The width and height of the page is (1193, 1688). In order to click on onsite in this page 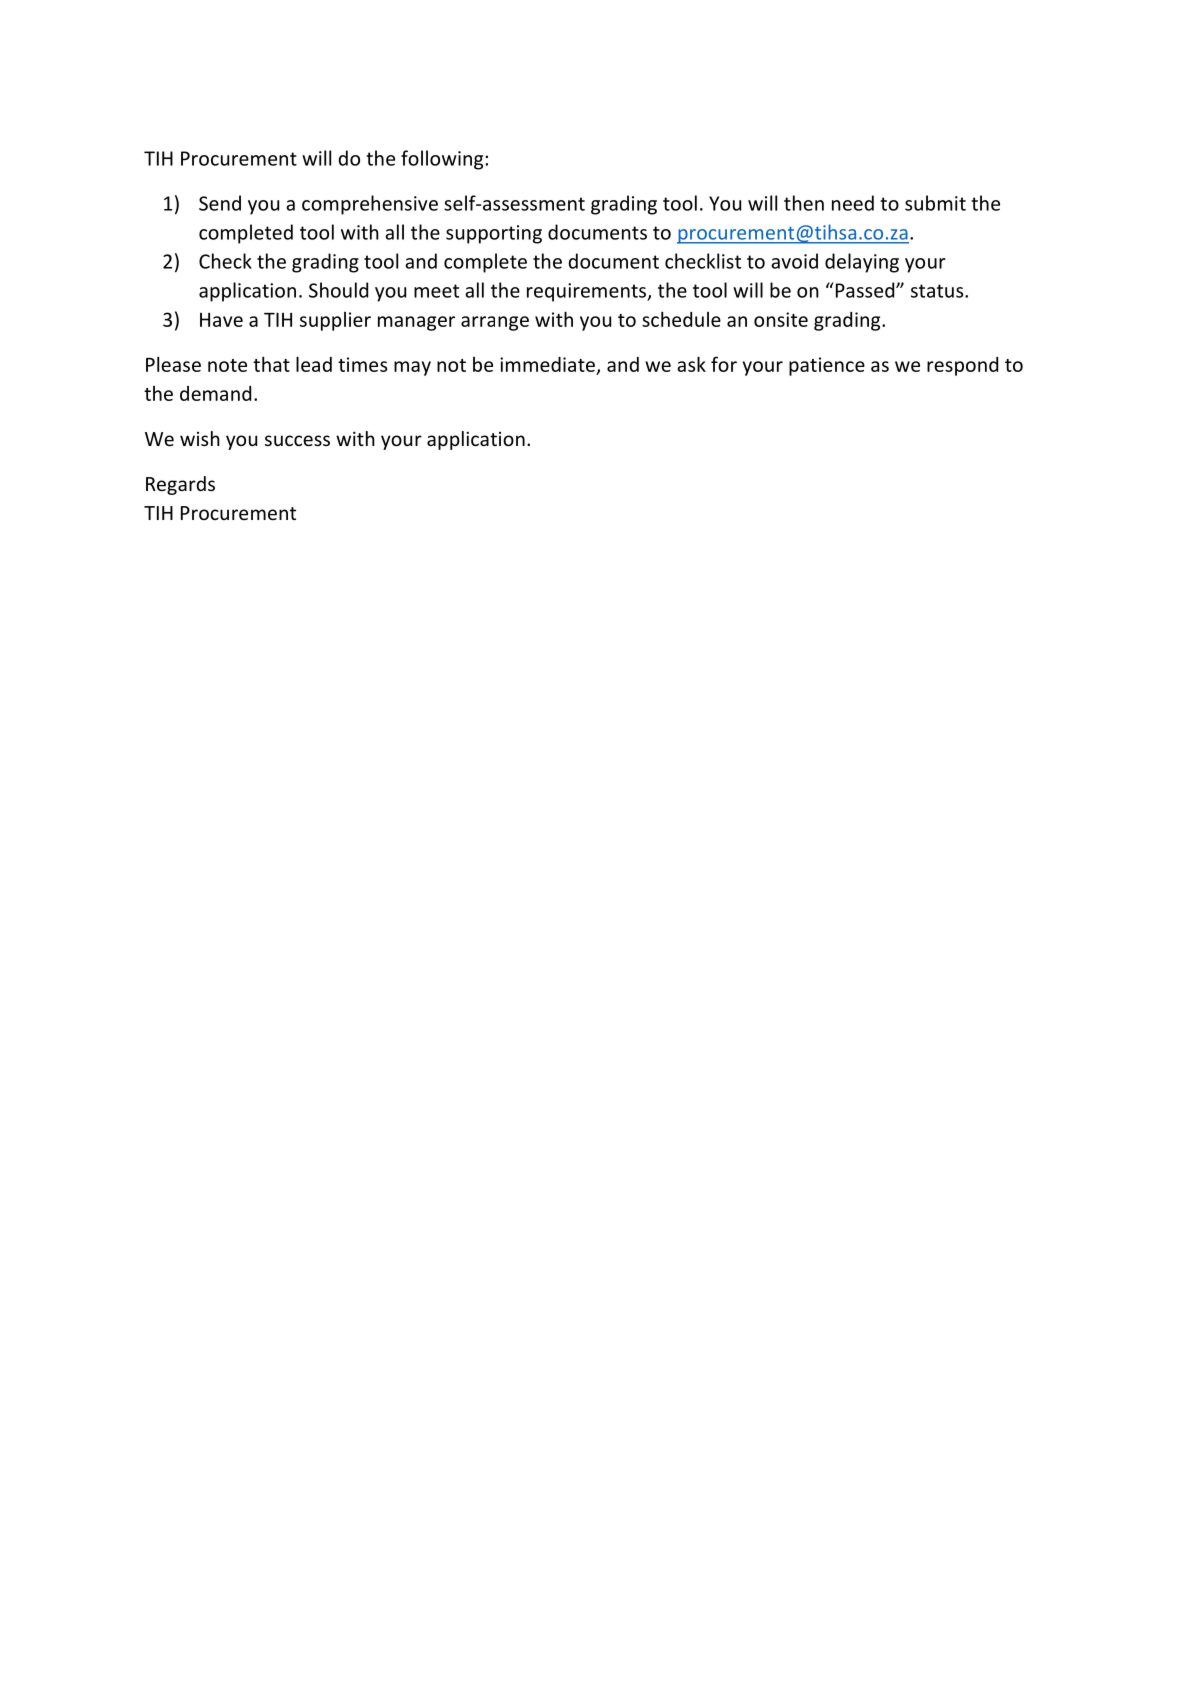, I will do `click(781, 319)`.
